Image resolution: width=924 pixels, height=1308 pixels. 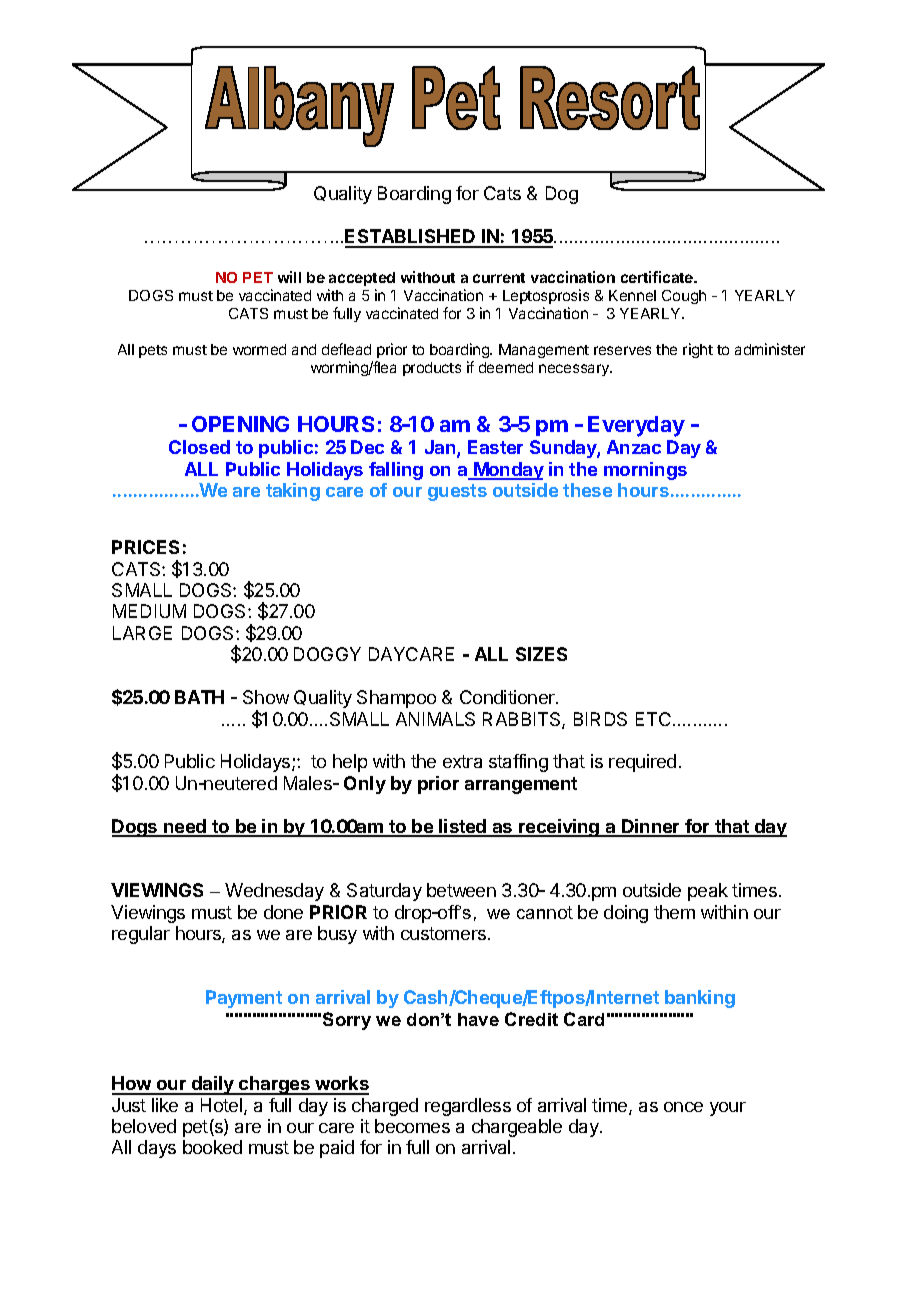 What do you see at coordinates (653, 719) in the page?
I see `ETC` at bounding box center [653, 719].
